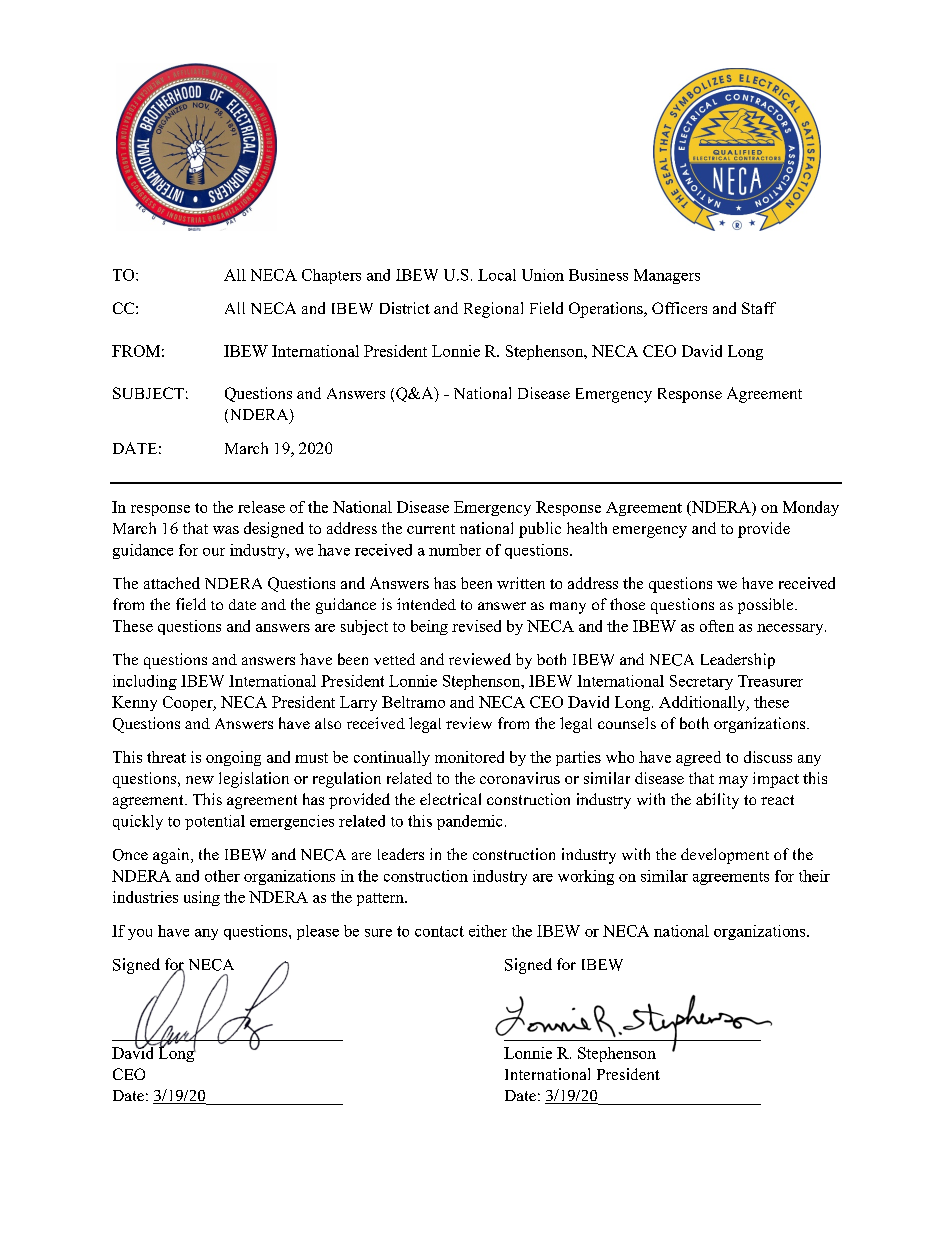 The image size is (952, 1233). I want to click on our, so click(214, 552).
